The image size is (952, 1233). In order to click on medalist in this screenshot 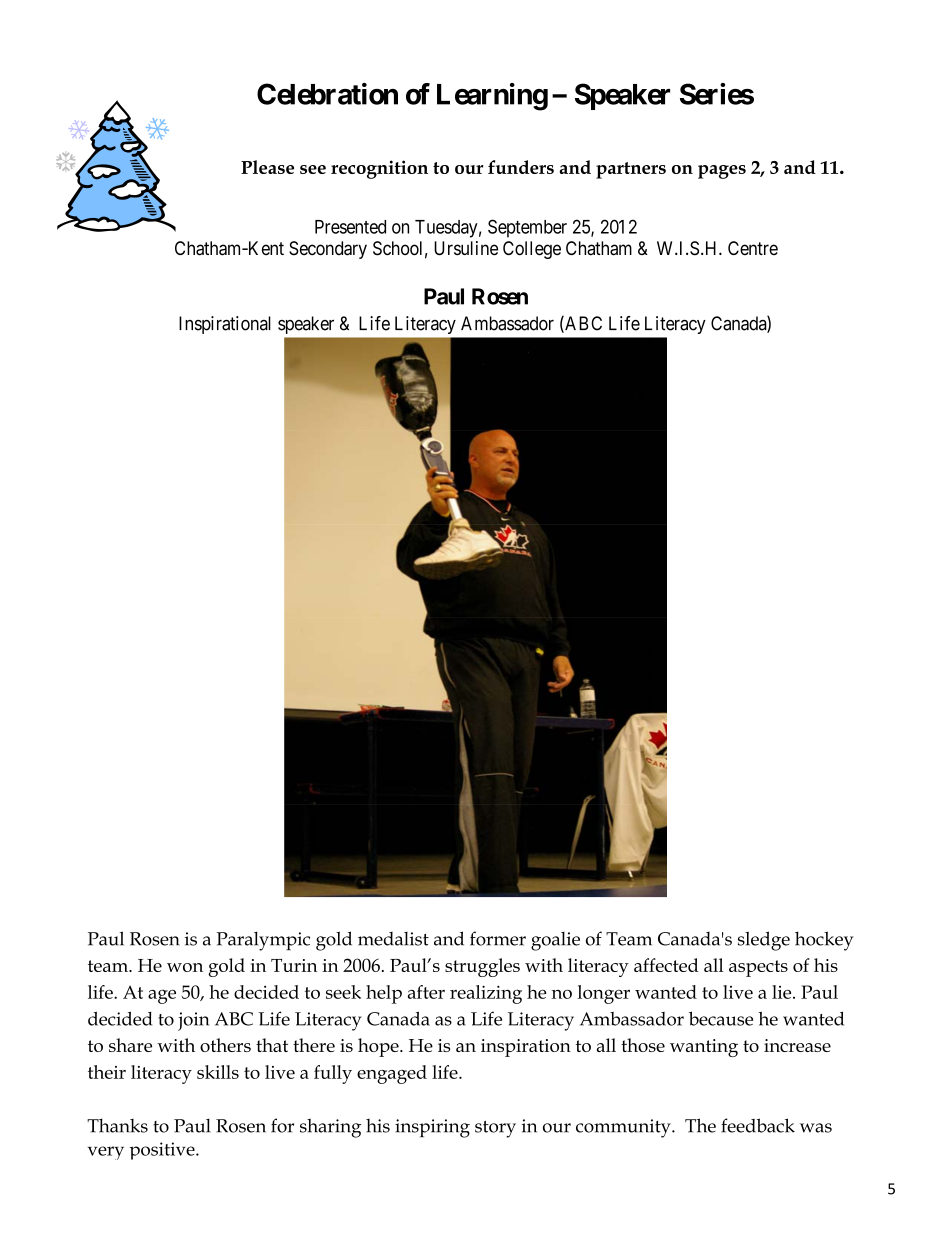, I will do `click(393, 939)`.
